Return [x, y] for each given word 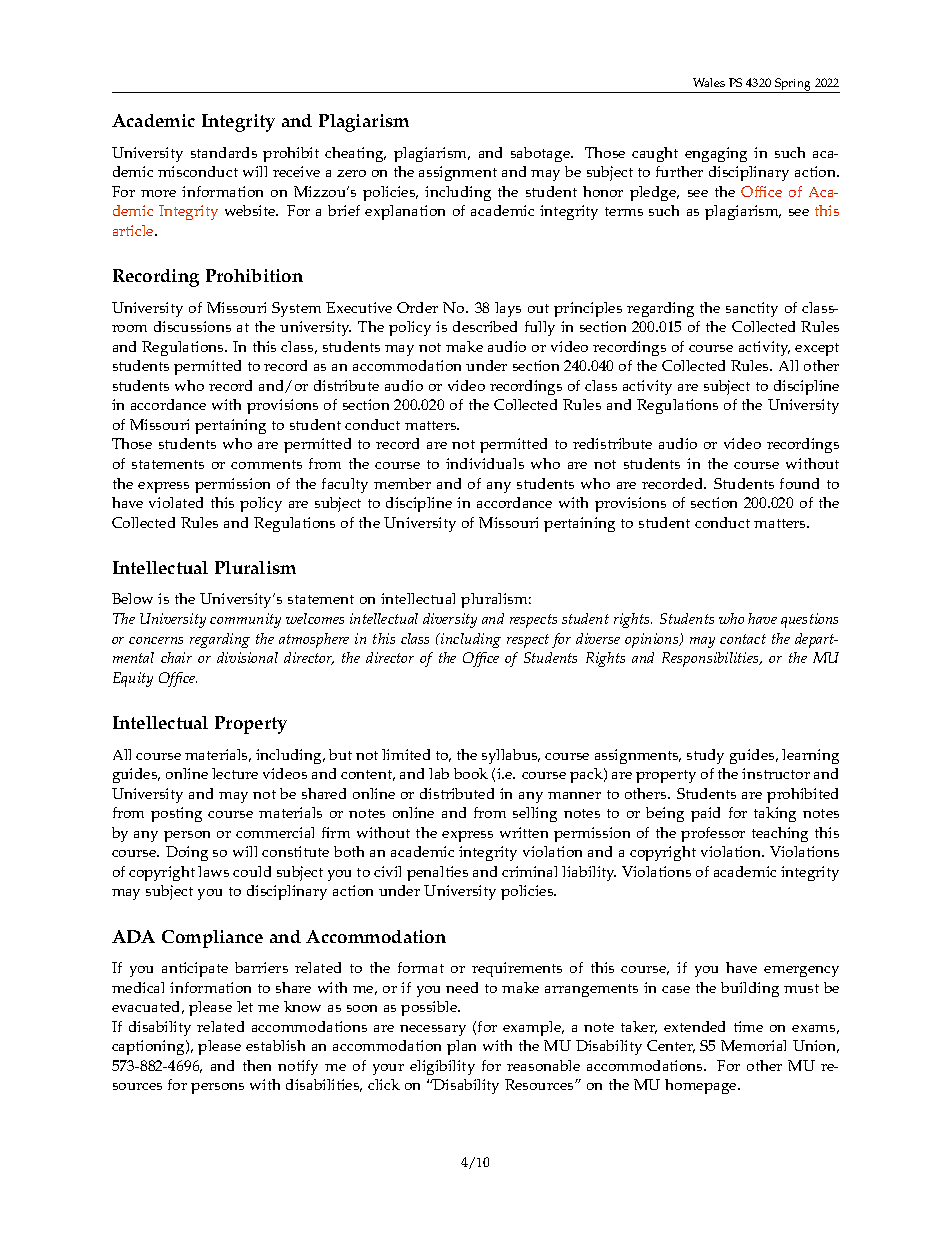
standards [224, 152]
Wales [709, 82]
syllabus [511, 756]
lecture [235, 773]
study [705, 756]
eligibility [442, 1067]
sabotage [542, 154]
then [257, 1065]
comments [266, 464]
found [799, 483]
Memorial [753, 1045]
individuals [485, 463]
